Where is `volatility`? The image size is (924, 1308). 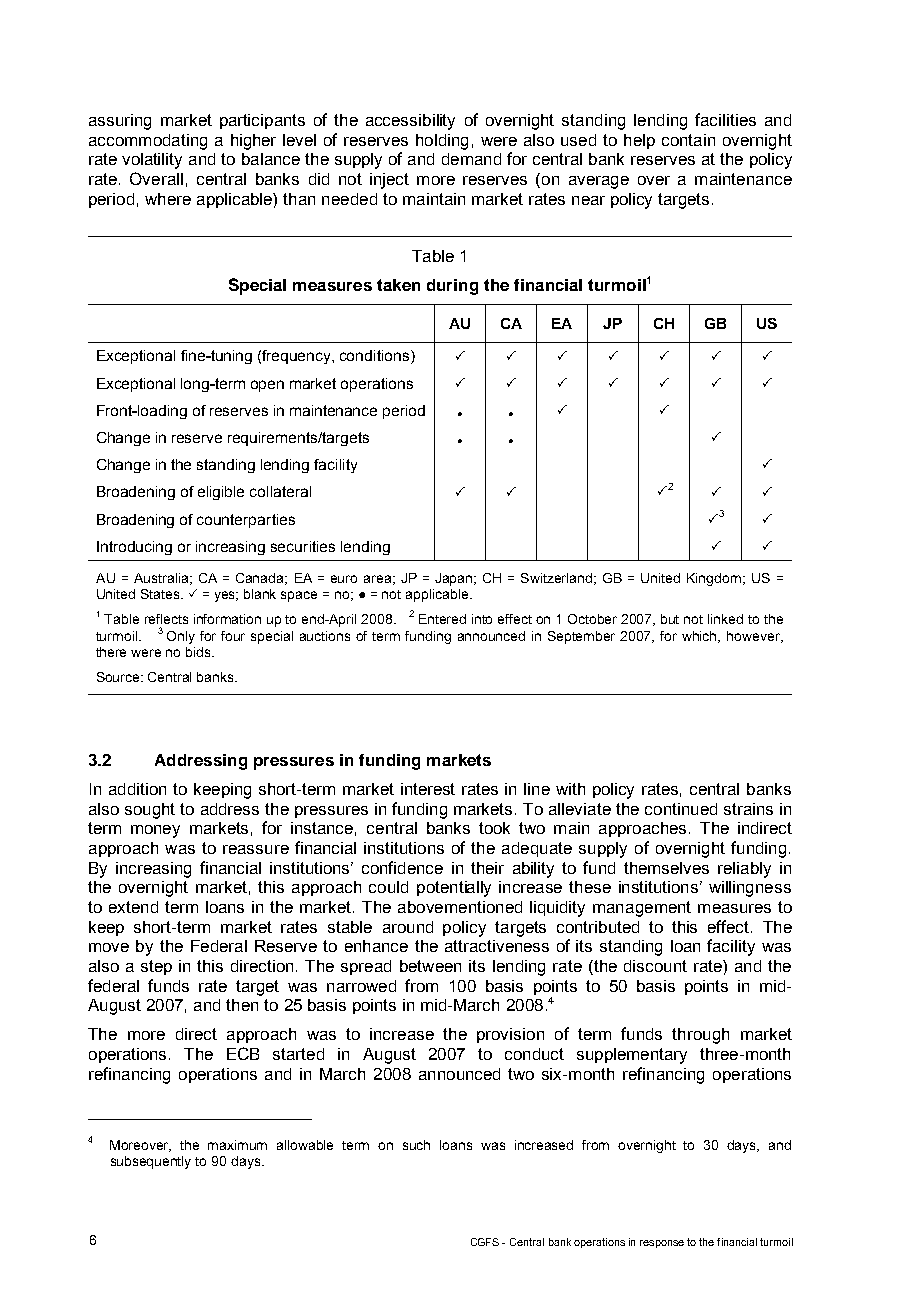 volatility is located at coordinates (152, 161).
